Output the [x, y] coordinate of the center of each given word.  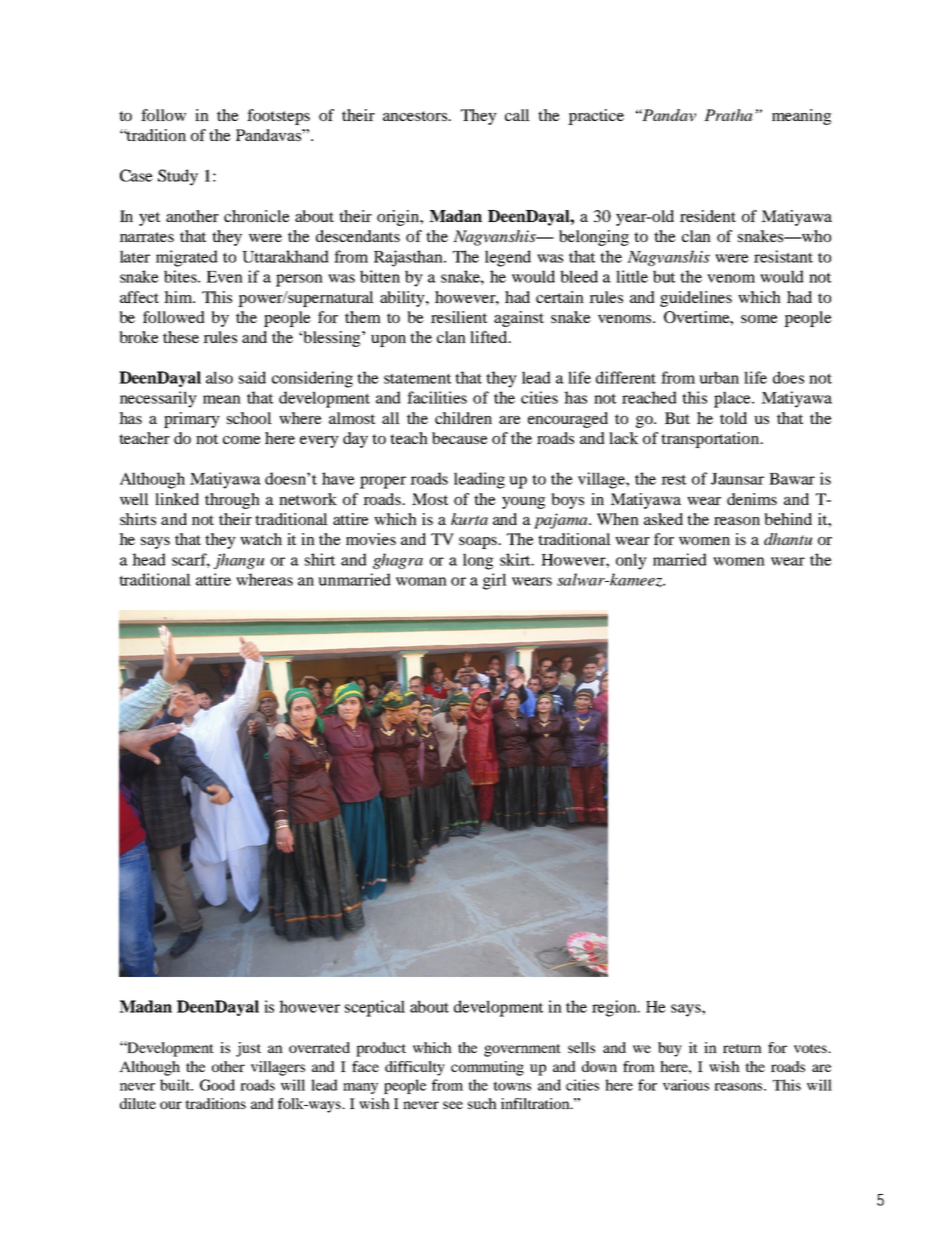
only [631, 561]
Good [217, 1085]
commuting [487, 1068]
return [742, 1048]
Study [178, 177]
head [149, 559]
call [517, 115]
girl [495, 581]
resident [708, 216]
